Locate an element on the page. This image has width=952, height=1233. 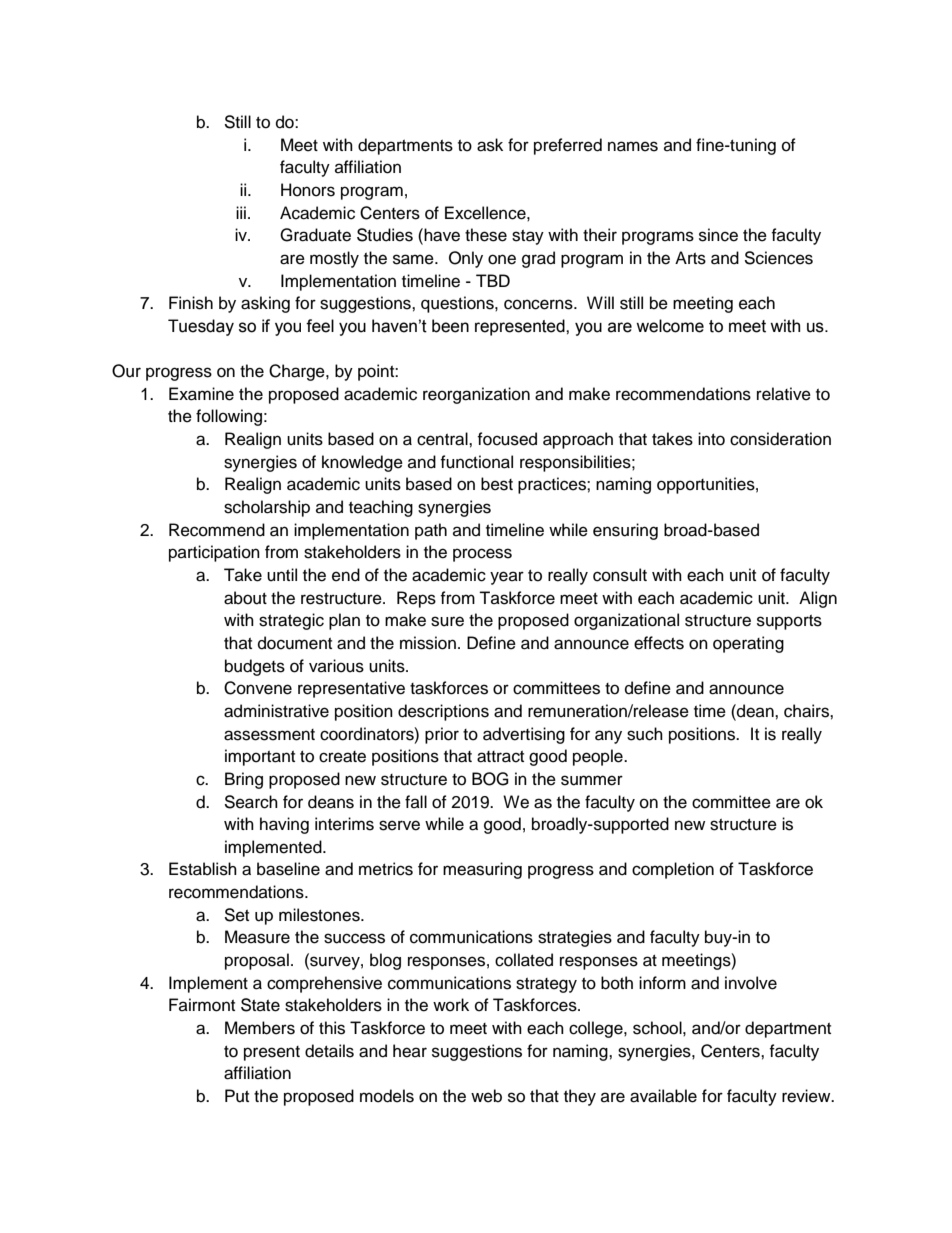
since is located at coordinates (718, 235).
